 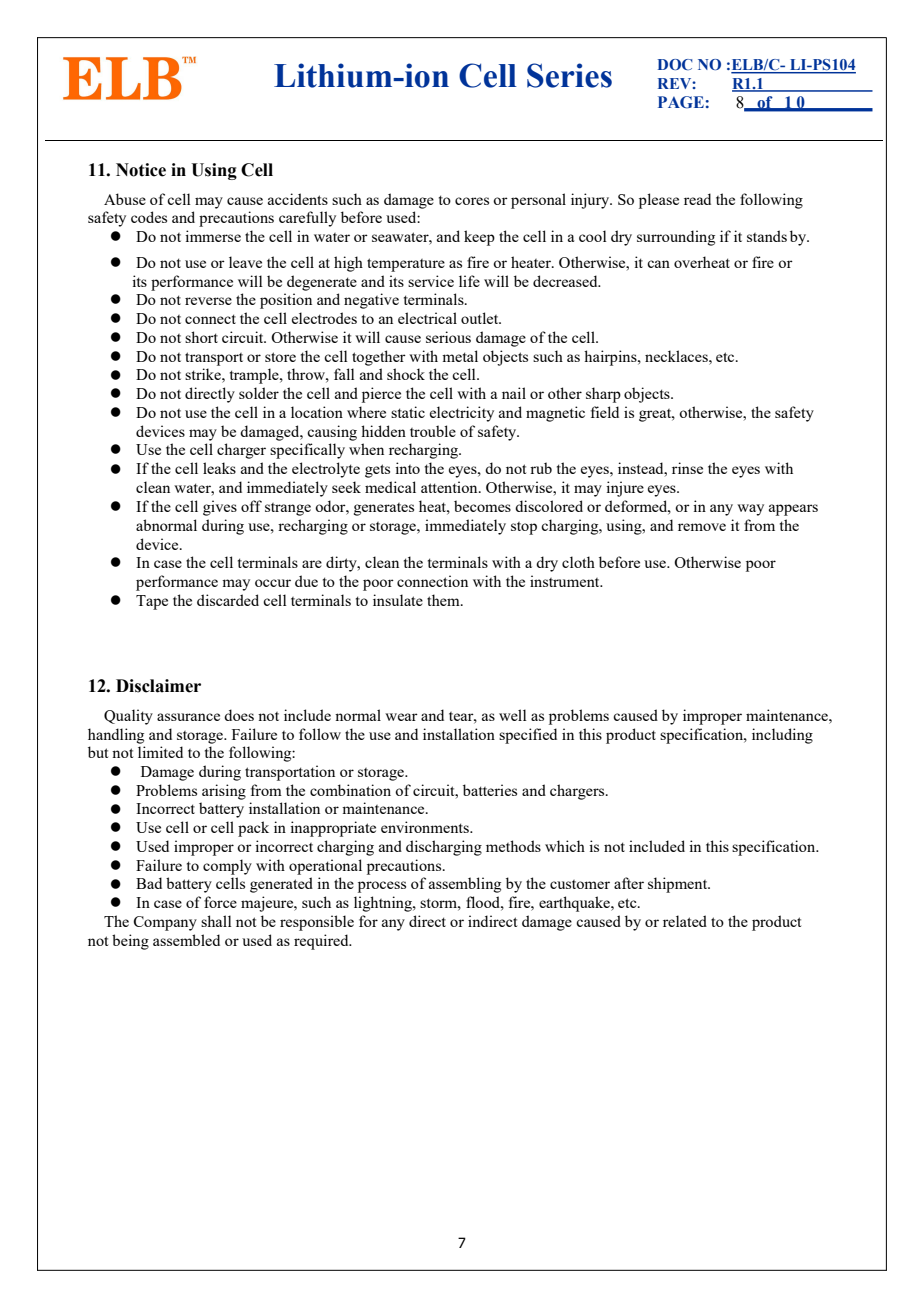 What do you see at coordinates (702, 527) in the document?
I see `remove` at bounding box center [702, 527].
